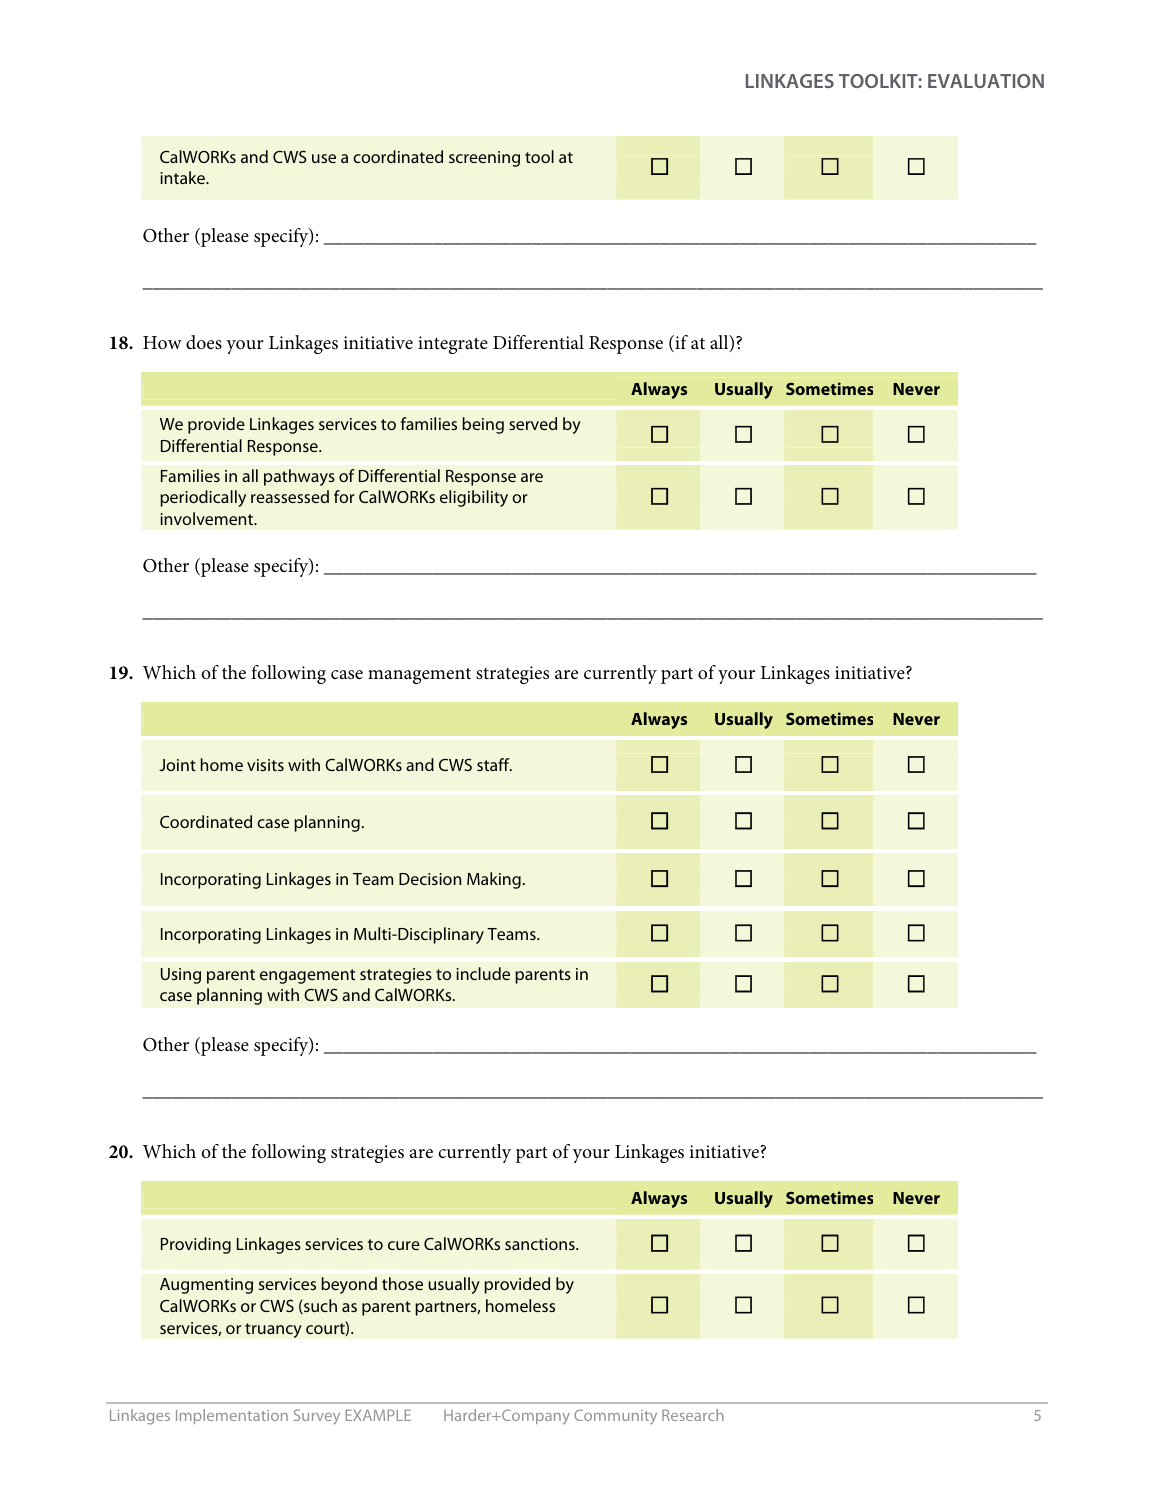  I want to click on staff, so click(494, 764).
